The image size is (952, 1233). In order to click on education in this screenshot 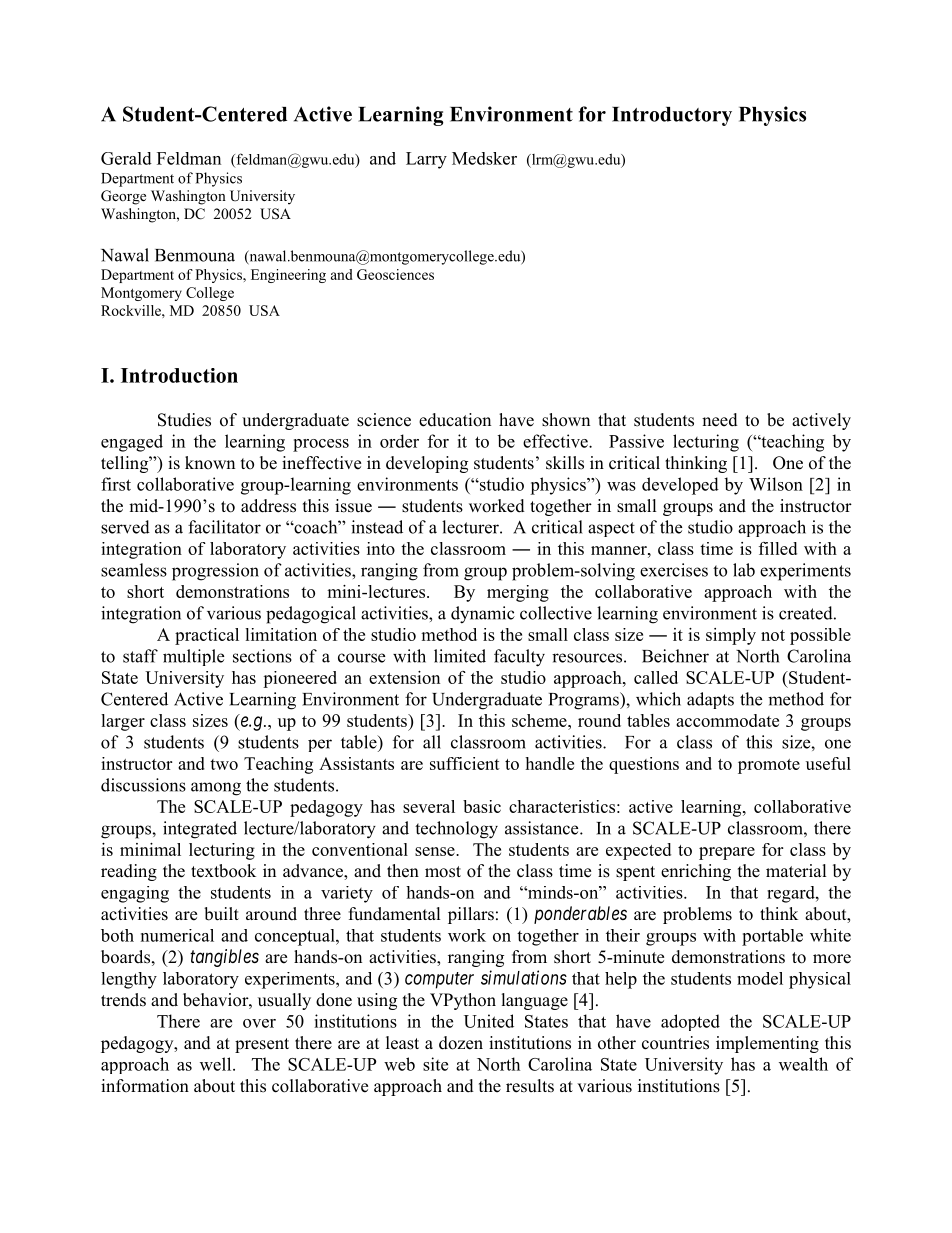, I will do `click(455, 420)`.
